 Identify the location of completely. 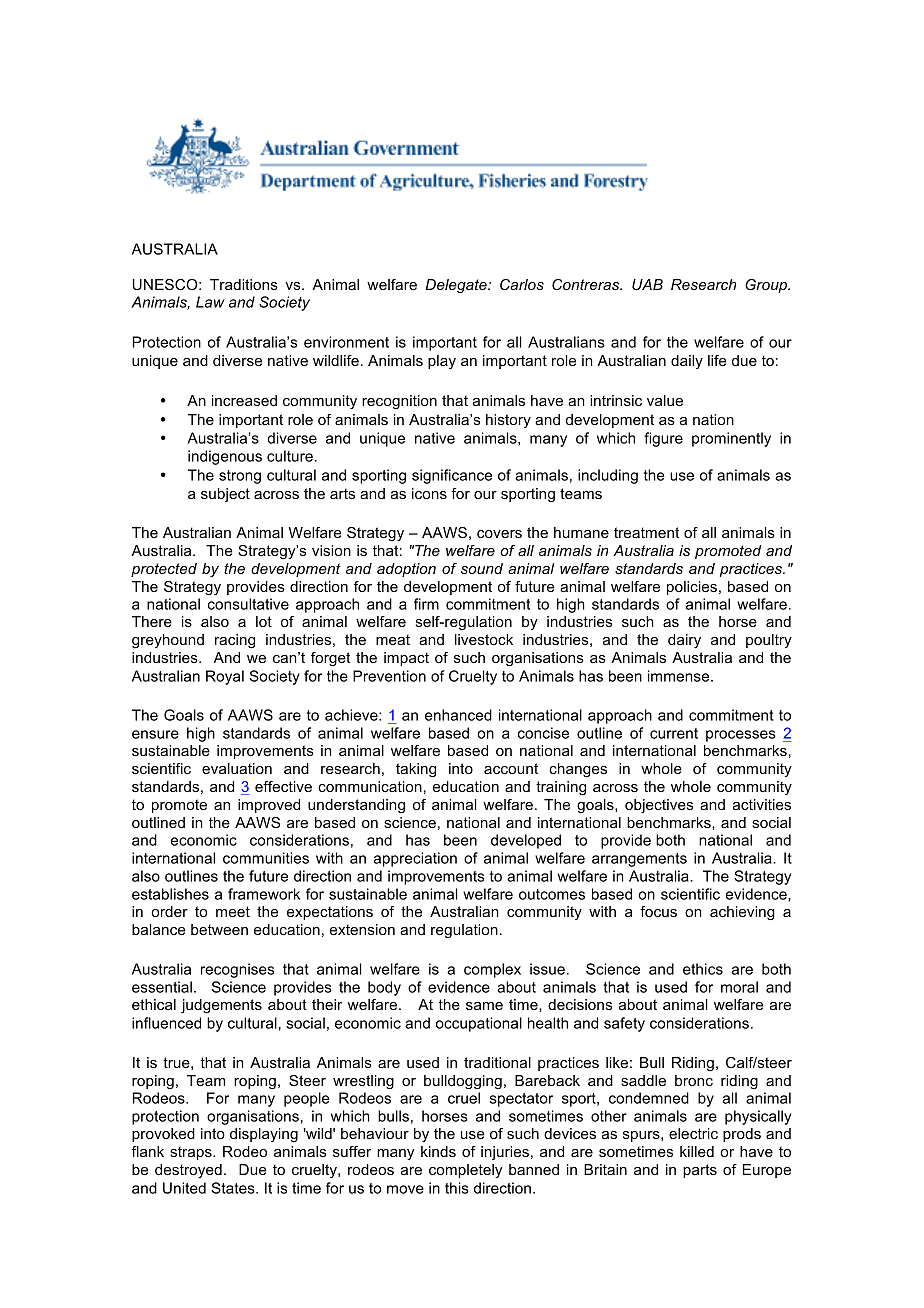
(466, 1171).
